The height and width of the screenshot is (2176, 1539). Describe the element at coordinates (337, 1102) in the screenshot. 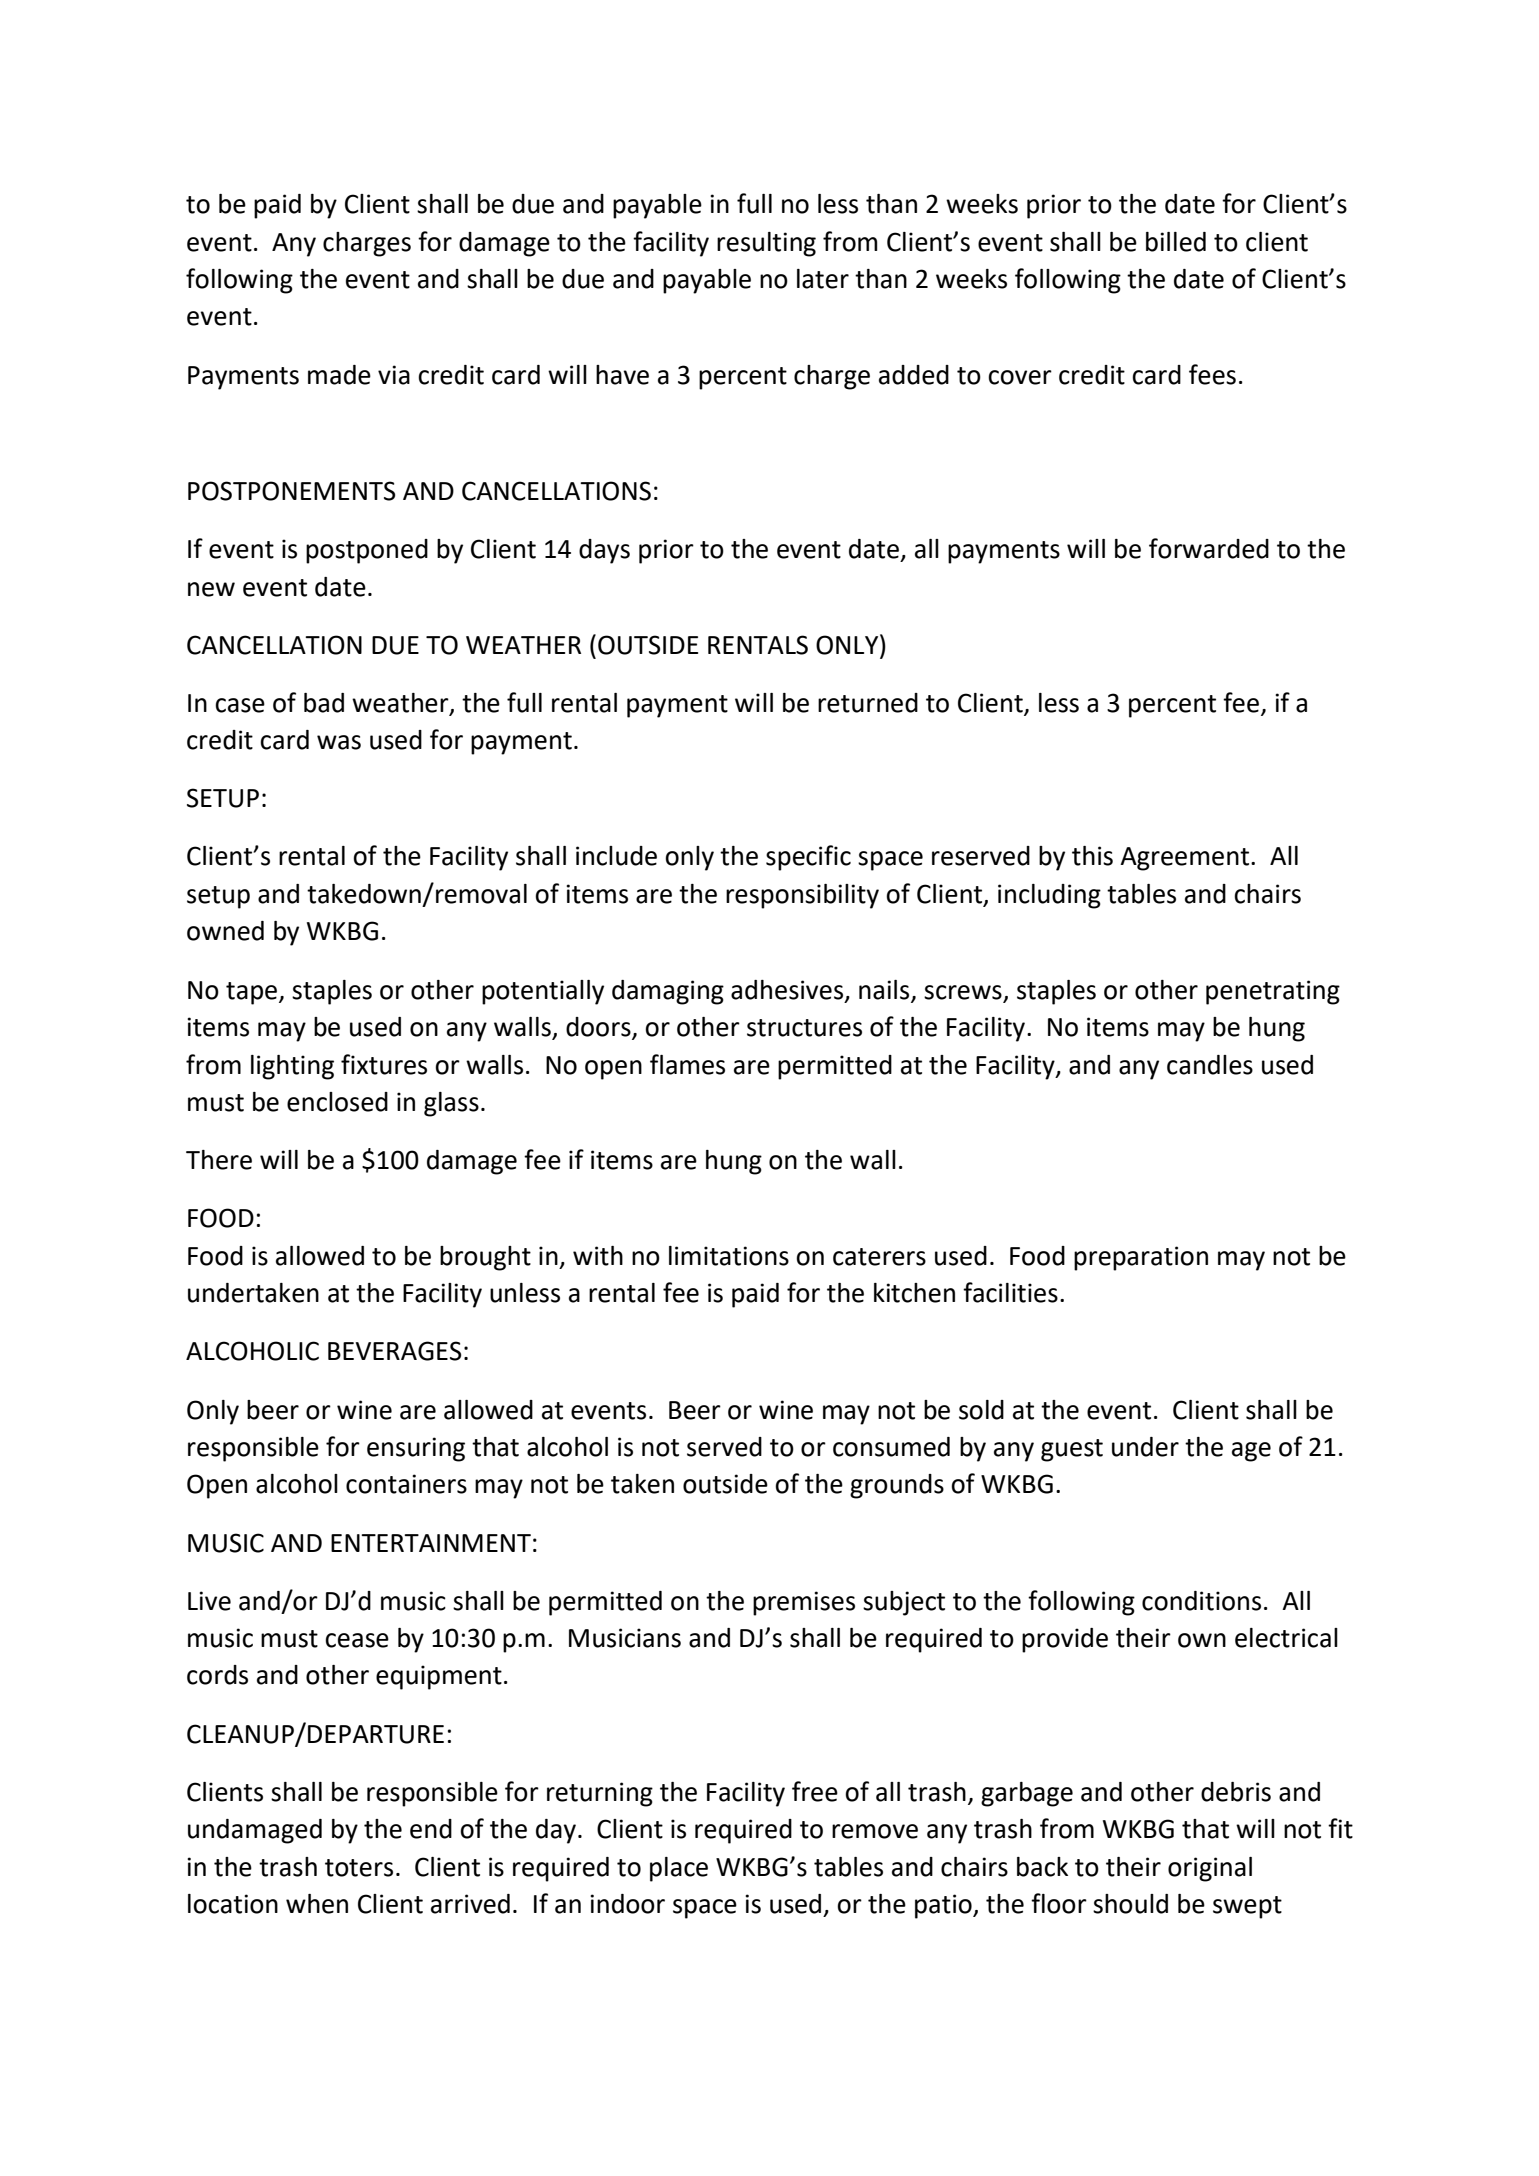

I see `enclosed` at that location.
